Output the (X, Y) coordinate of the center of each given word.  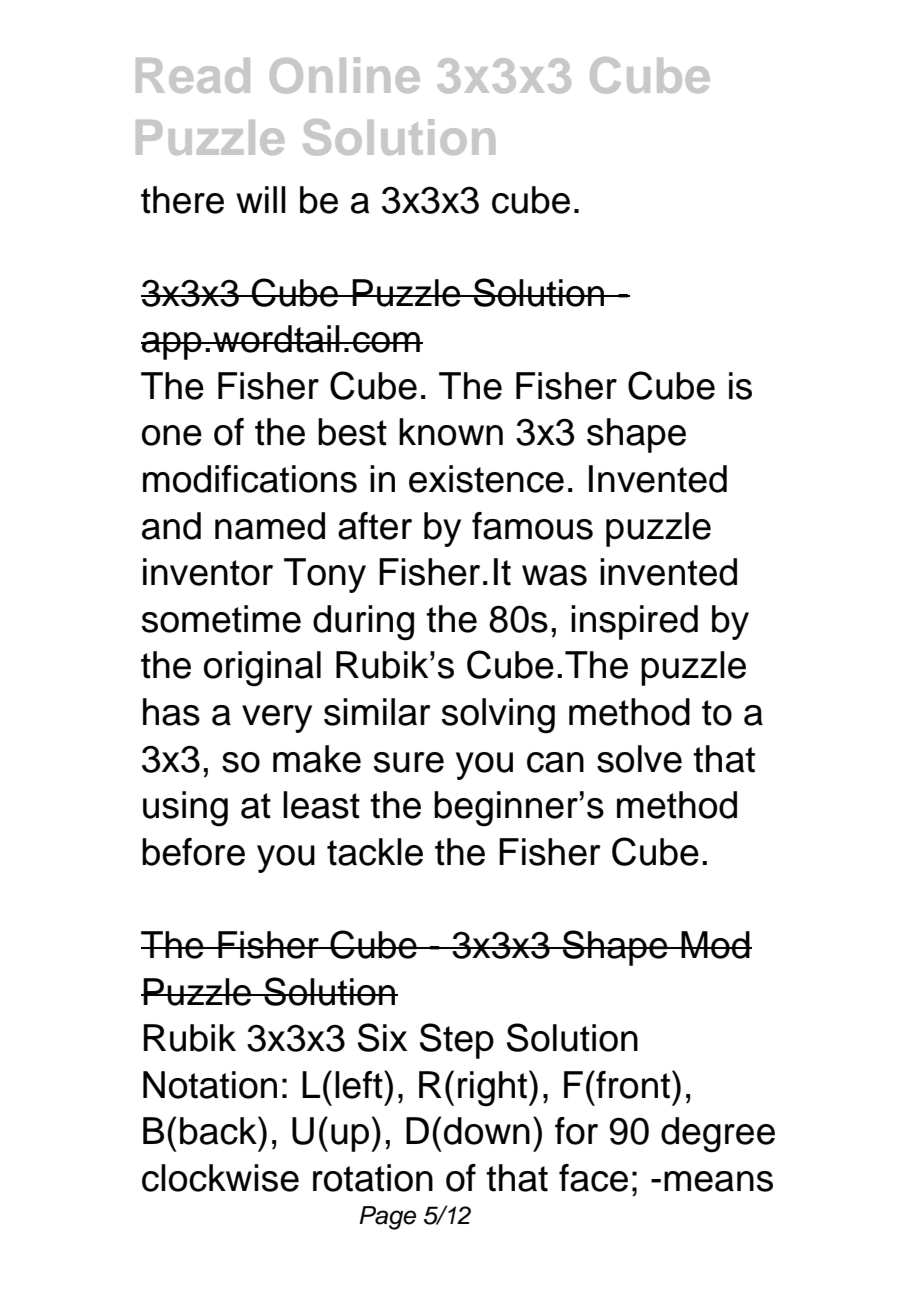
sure (409, 762)
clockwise (220, 1178)
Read (193, 75)
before (193, 852)
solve (639, 759)
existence (486, 479)
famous (532, 526)
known (451, 432)
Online (345, 75)
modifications (250, 479)
